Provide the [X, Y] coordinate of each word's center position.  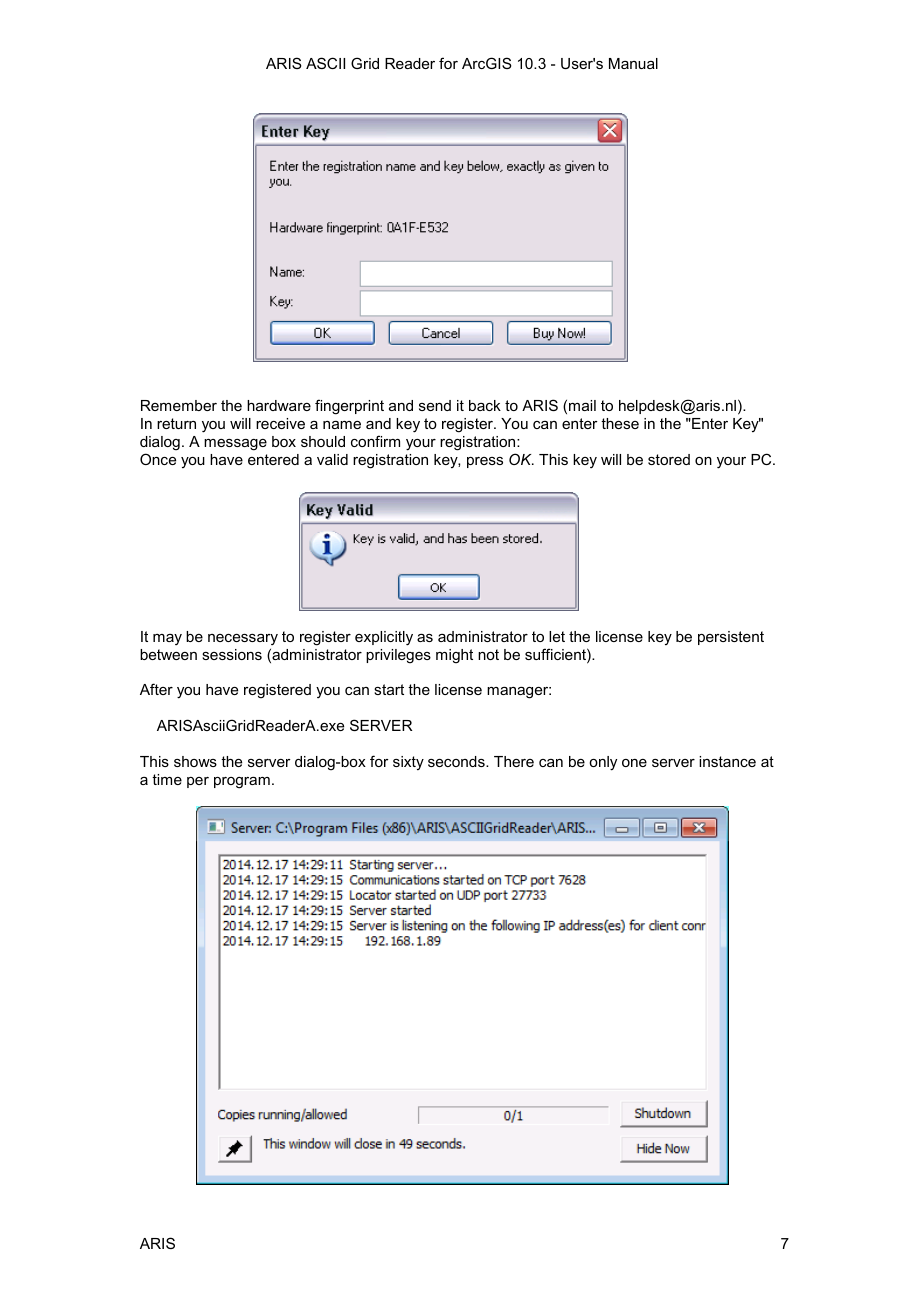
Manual [633, 63]
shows [195, 761]
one [634, 763]
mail [582, 405]
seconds [457, 761]
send [435, 405]
